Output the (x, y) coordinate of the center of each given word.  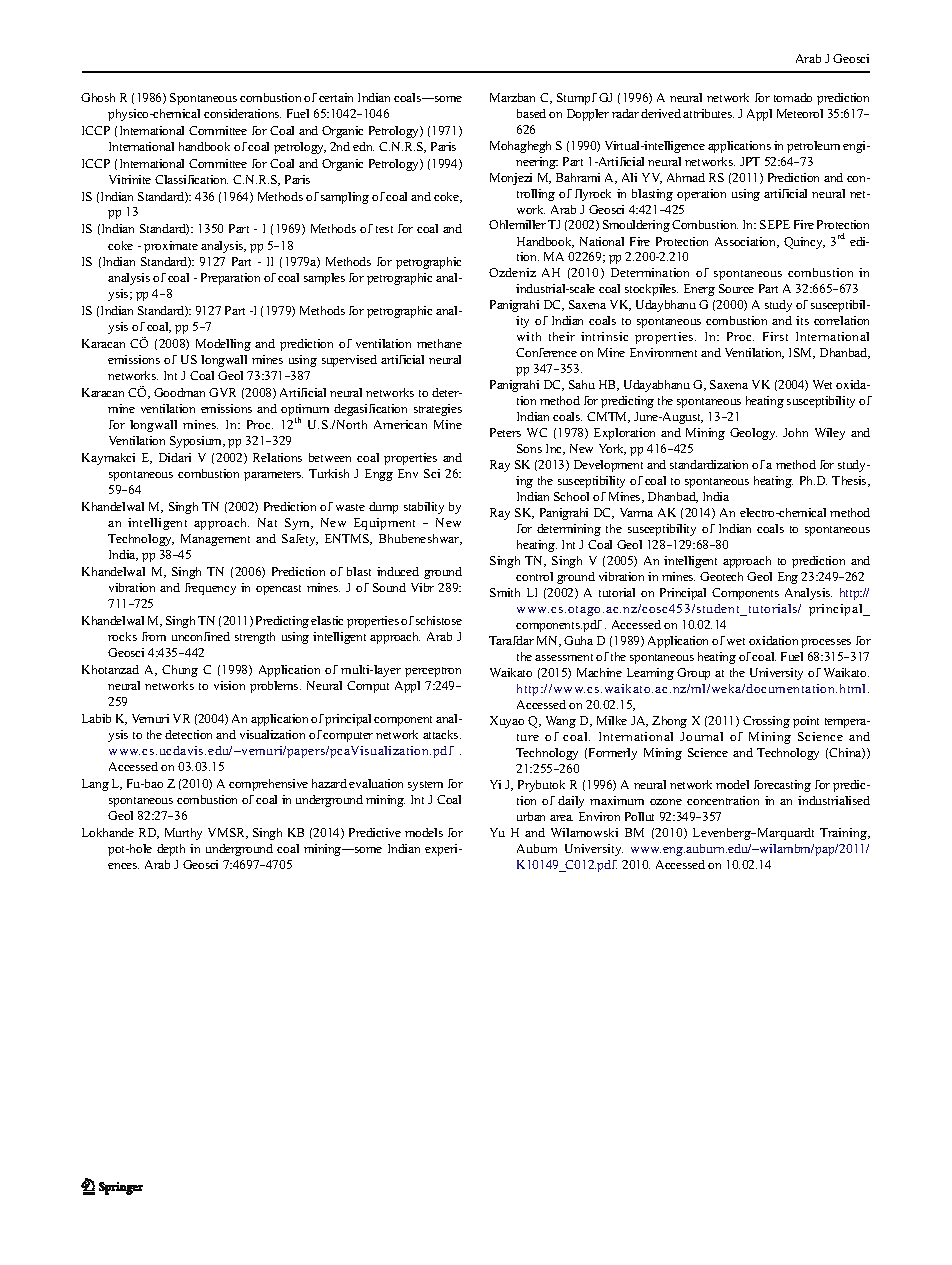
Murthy (183, 834)
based (531, 113)
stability (424, 508)
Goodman (179, 392)
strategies (438, 410)
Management (215, 540)
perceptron (433, 672)
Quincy (804, 243)
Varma (636, 512)
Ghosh (98, 97)
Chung (180, 671)
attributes (708, 113)
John (795, 432)
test (384, 229)
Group (693, 674)
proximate (171, 247)
